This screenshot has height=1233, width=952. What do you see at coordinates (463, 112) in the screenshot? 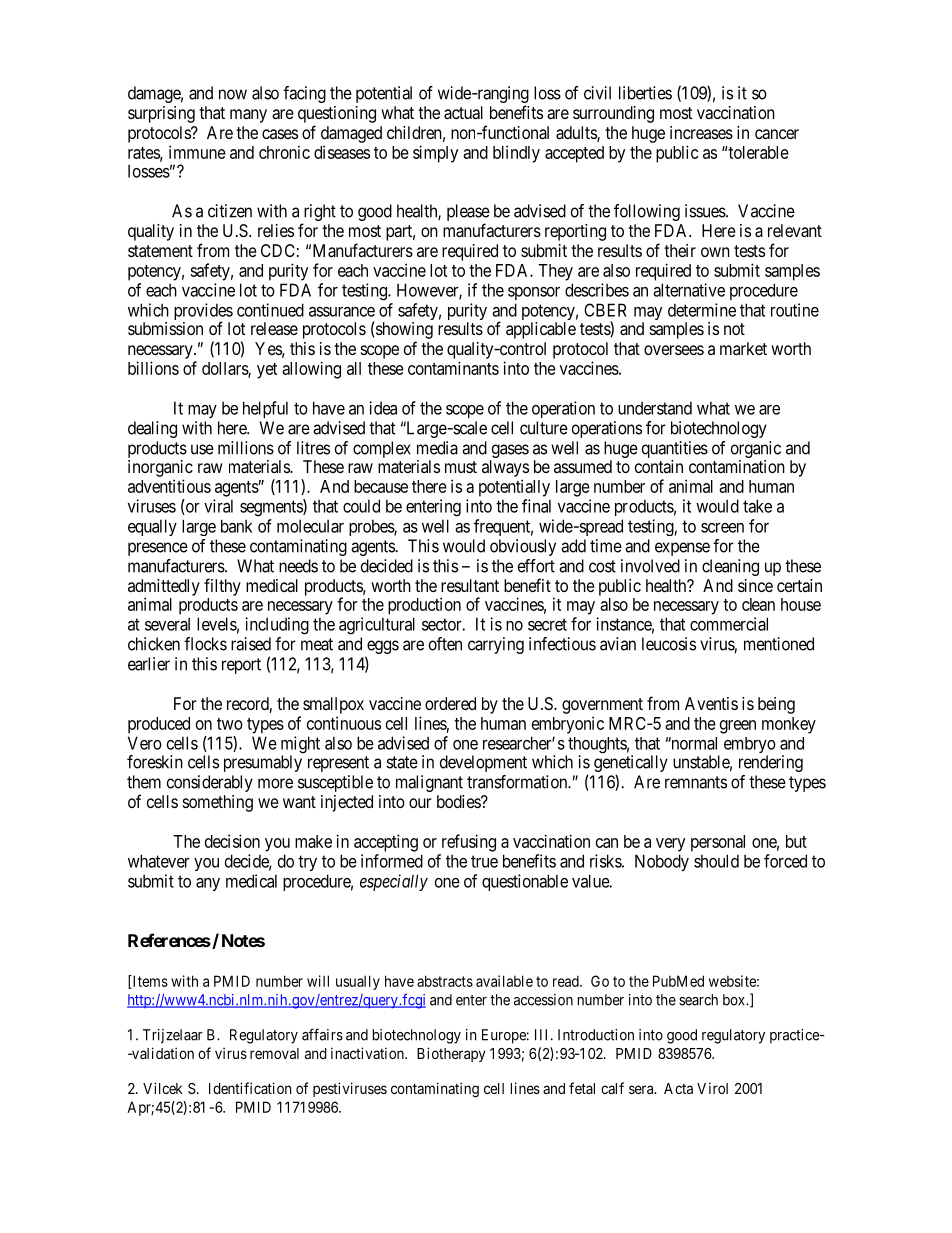
I see `actual` at bounding box center [463, 112].
